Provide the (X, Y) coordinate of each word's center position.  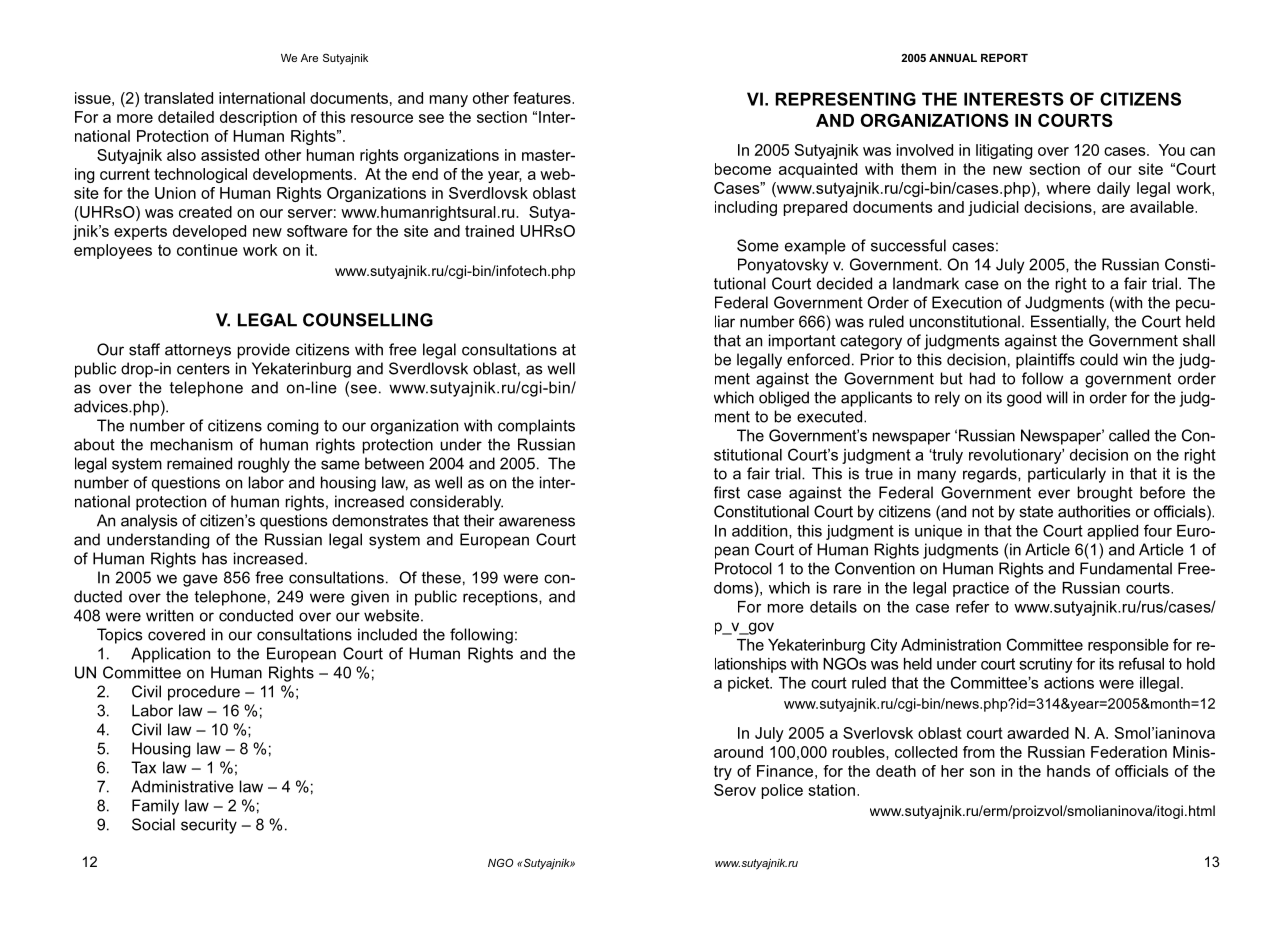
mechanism (192, 444)
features (543, 98)
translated (178, 98)
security (209, 826)
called (1129, 435)
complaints (536, 427)
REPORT (1004, 57)
